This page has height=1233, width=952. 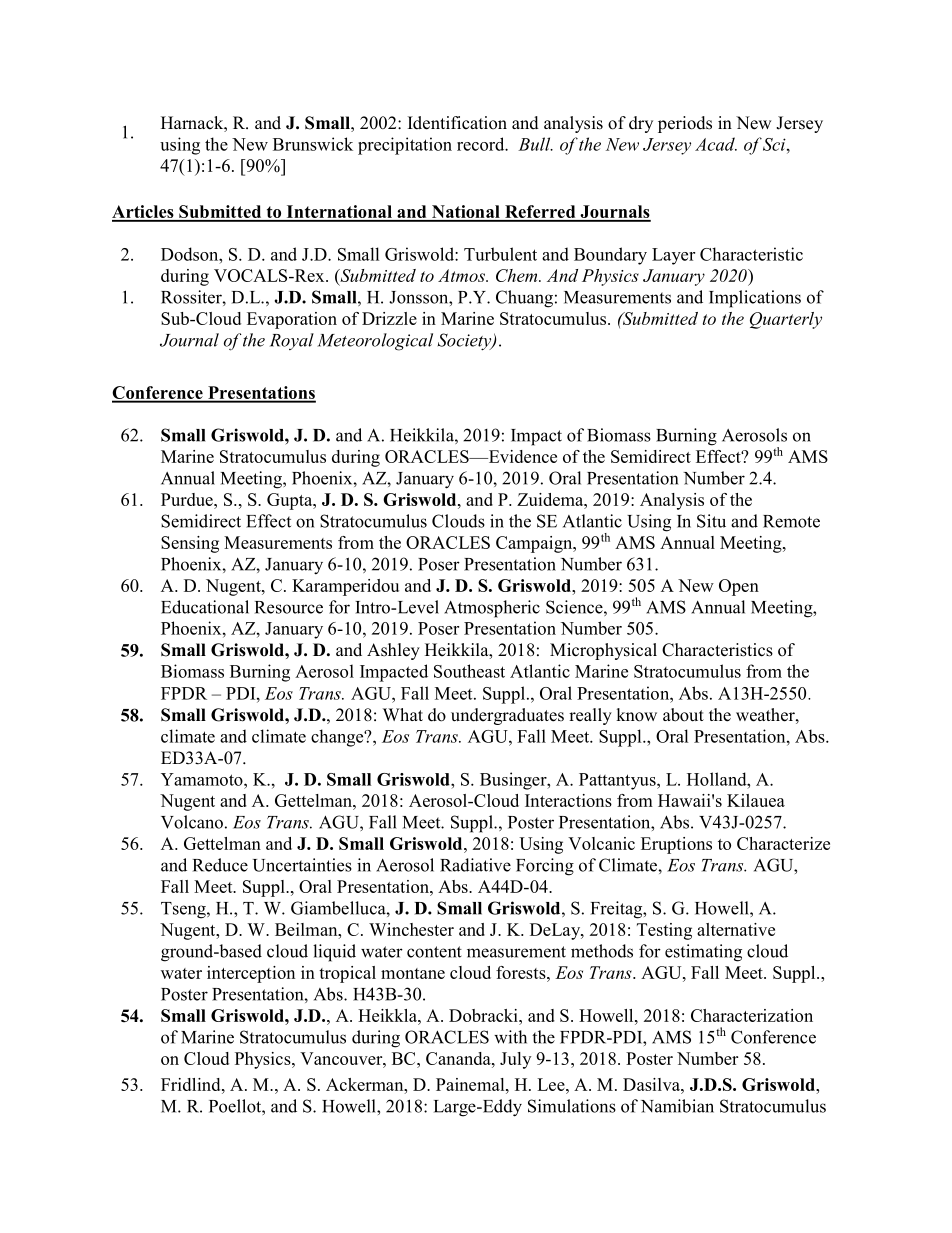 I want to click on Kilauea, so click(x=756, y=800).
